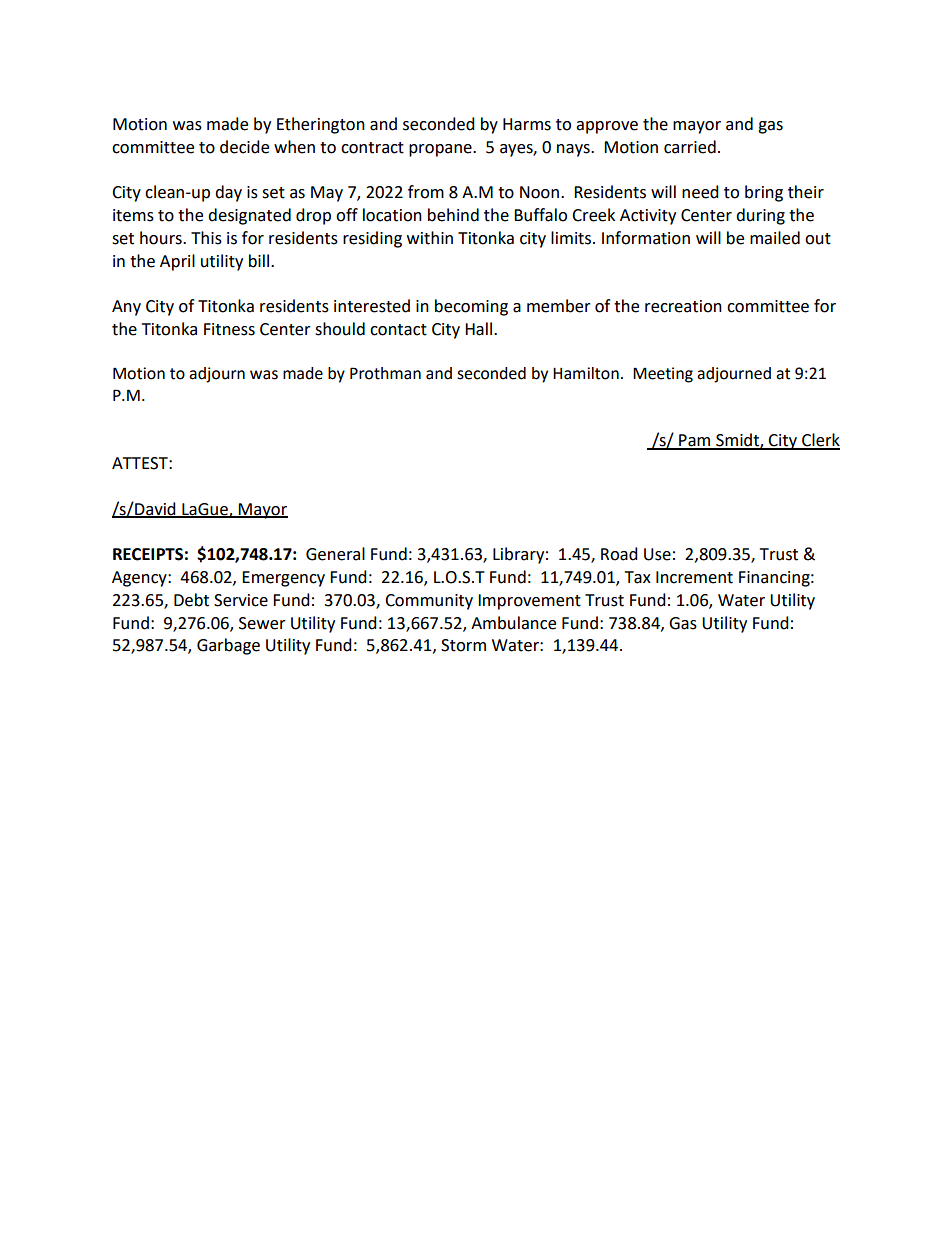 The height and width of the image is (1233, 952). I want to click on Storm, so click(463, 645).
